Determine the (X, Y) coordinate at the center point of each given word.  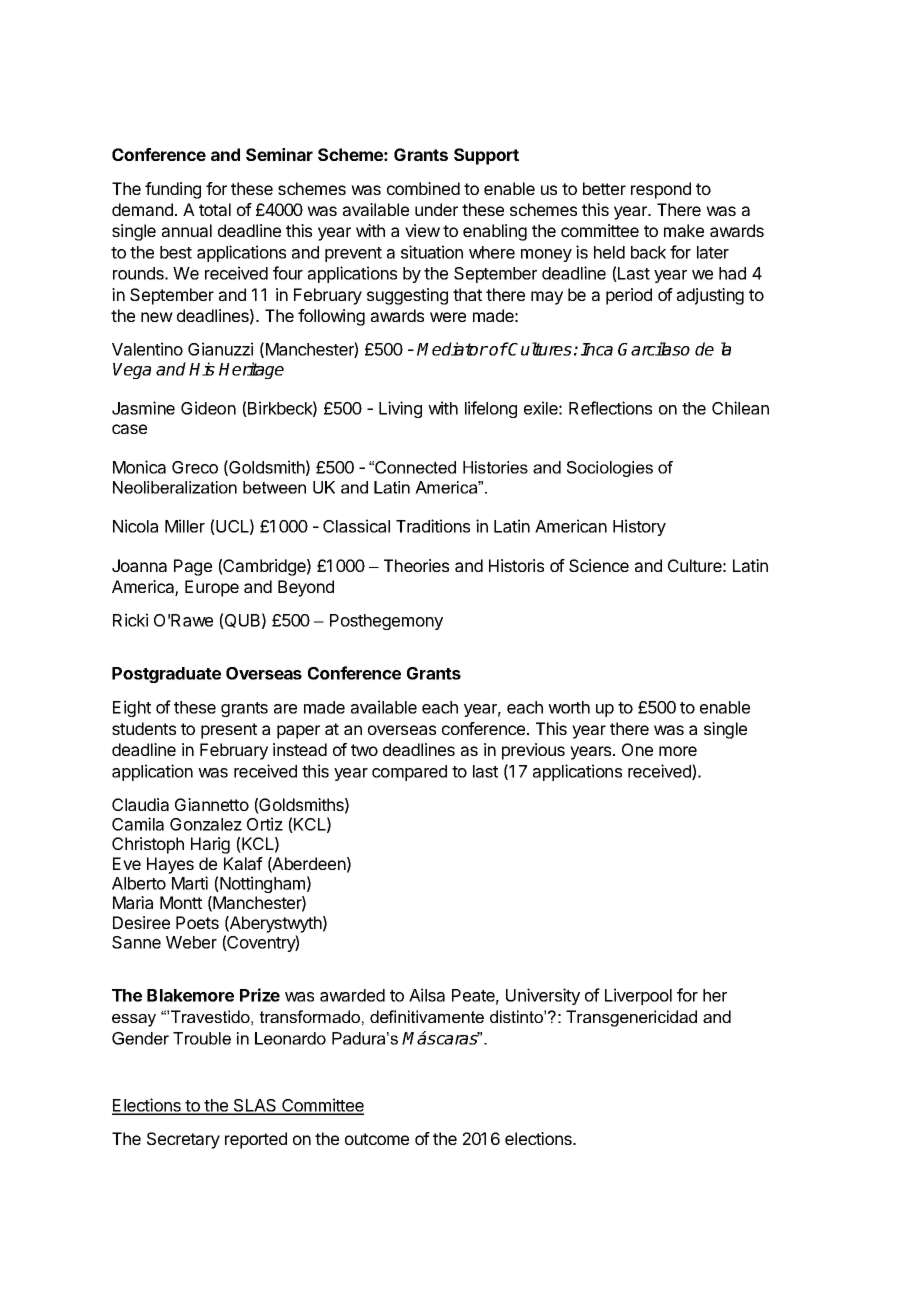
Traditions (433, 526)
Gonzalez (206, 824)
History (639, 527)
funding (173, 190)
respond (661, 190)
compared (409, 773)
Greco (195, 467)
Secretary (183, 1140)
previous (533, 751)
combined (423, 188)
